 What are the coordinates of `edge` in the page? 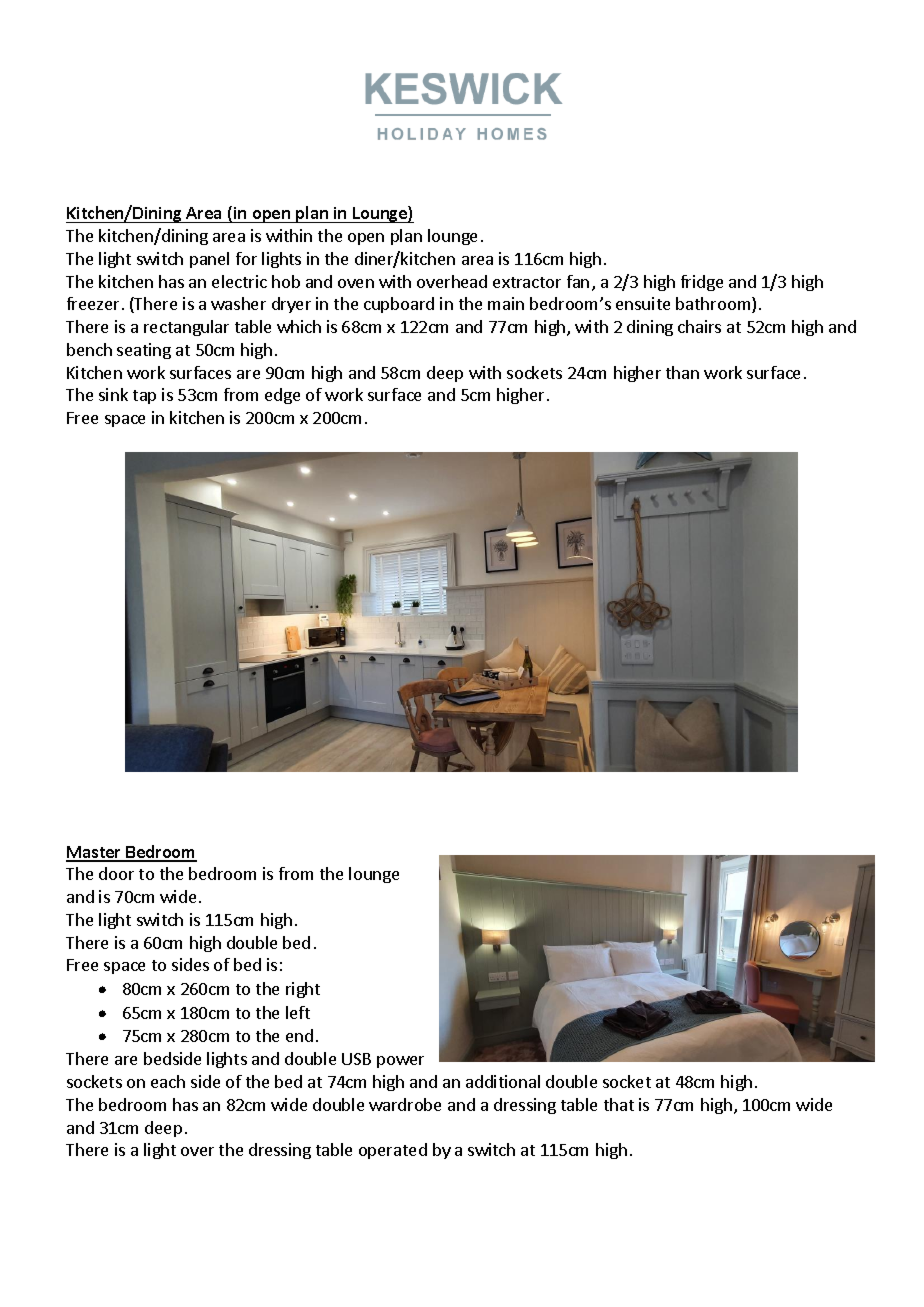 It's located at (282, 396).
